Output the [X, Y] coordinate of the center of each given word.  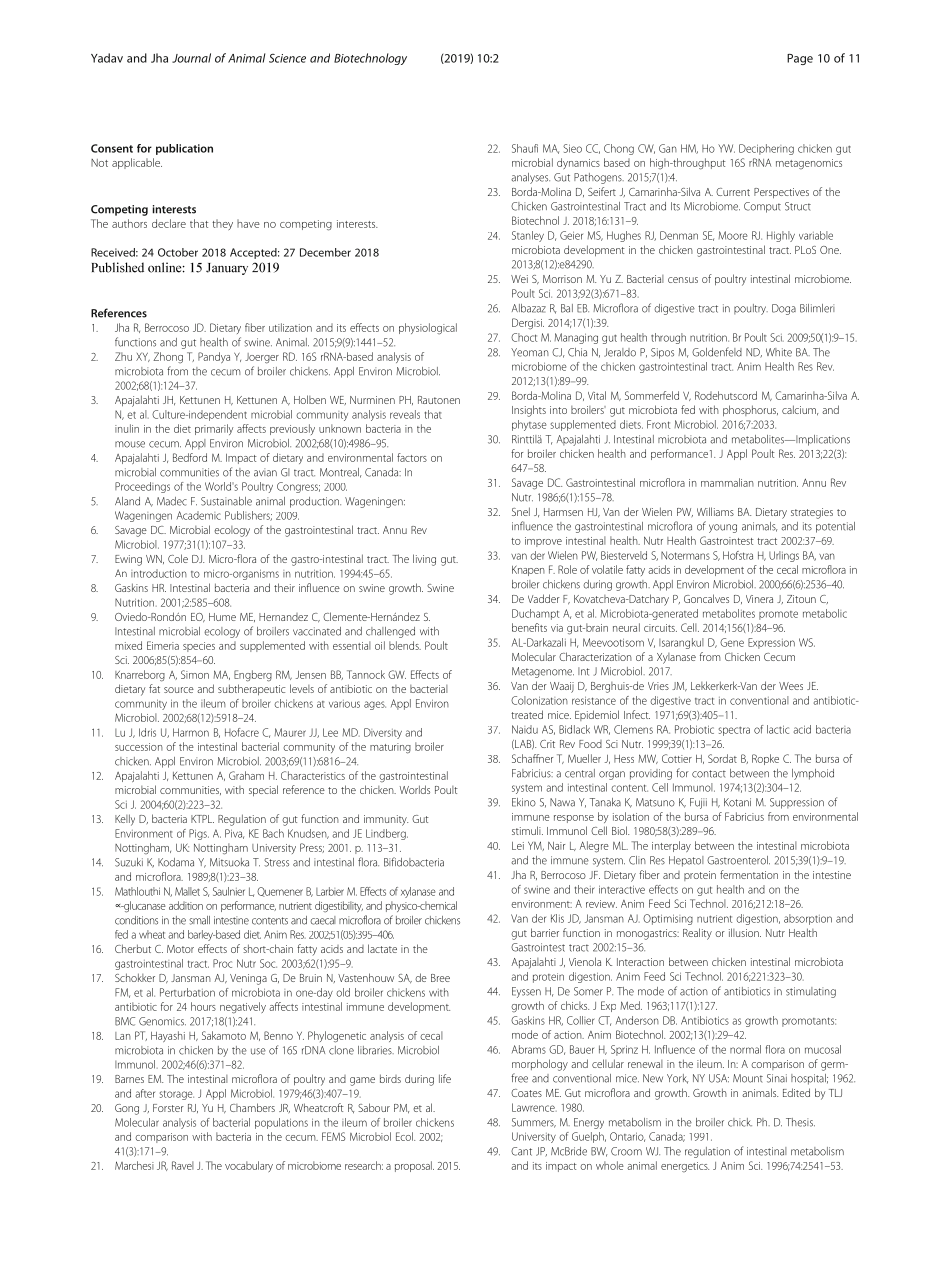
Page [800, 59]
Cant [521, 1151]
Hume [222, 617]
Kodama [176, 862]
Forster [168, 1108]
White [779, 352]
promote [778, 615]
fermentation [749, 874]
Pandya [214, 357]
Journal [191, 58]
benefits [529, 627]
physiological [428, 329]
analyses [530, 178]
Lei [518, 846]
